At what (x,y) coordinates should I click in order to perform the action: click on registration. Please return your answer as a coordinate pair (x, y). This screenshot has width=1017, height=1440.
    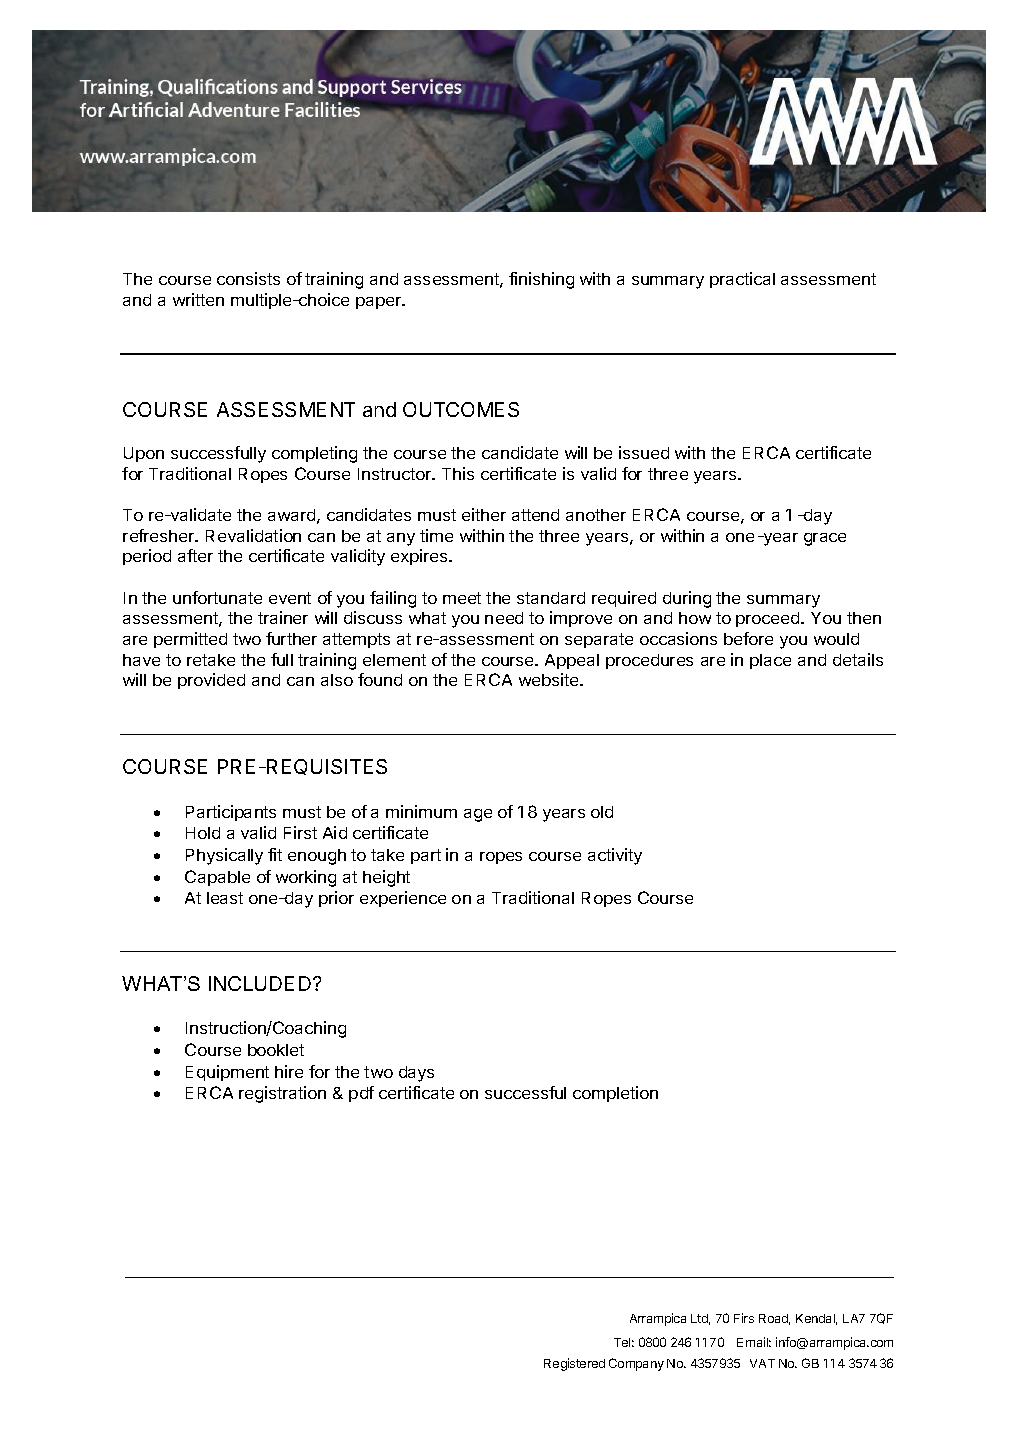
    Looking at the image, I should click on (282, 1094).
